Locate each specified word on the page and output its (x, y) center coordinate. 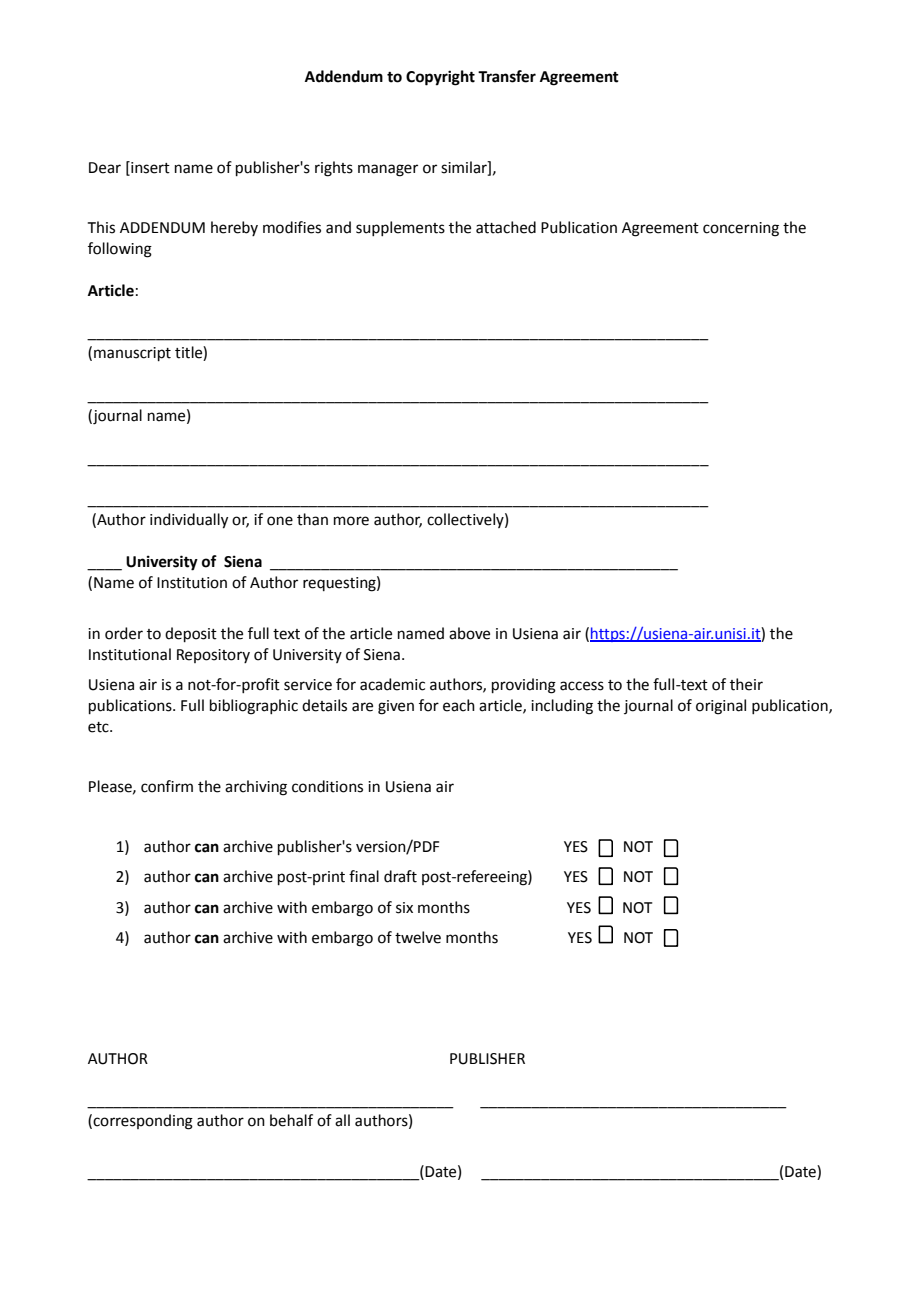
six (404, 908)
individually (189, 521)
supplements (400, 228)
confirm (167, 786)
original (721, 707)
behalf (291, 1120)
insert (149, 168)
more (351, 521)
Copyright (440, 78)
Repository (213, 656)
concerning (741, 229)
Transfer (507, 76)
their (746, 684)
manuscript (132, 354)
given (396, 707)
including (562, 707)
